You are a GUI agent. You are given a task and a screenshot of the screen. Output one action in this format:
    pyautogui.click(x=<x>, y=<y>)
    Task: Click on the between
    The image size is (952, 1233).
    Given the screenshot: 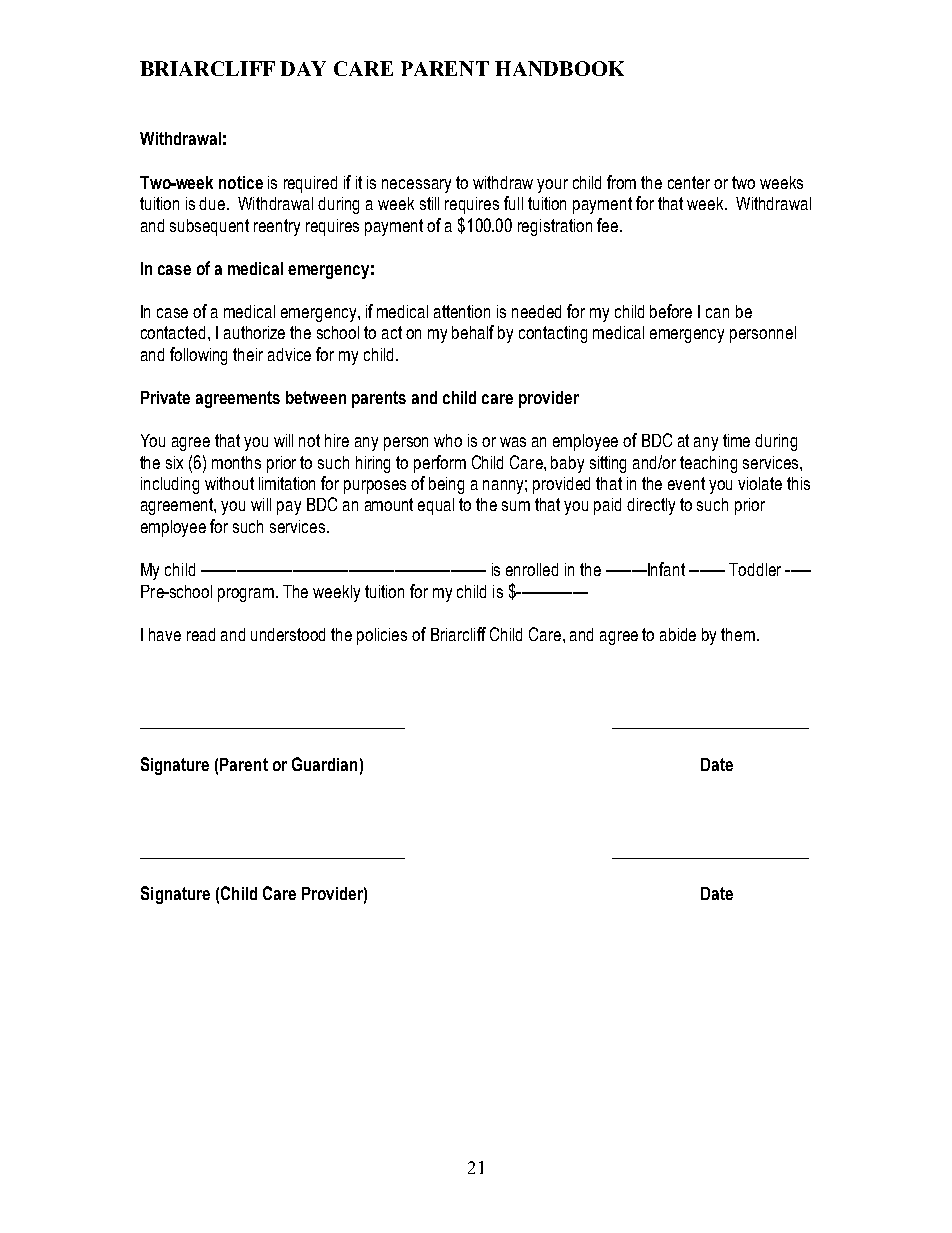 What is the action you would take?
    pyautogui.click(x=316, y=397)
